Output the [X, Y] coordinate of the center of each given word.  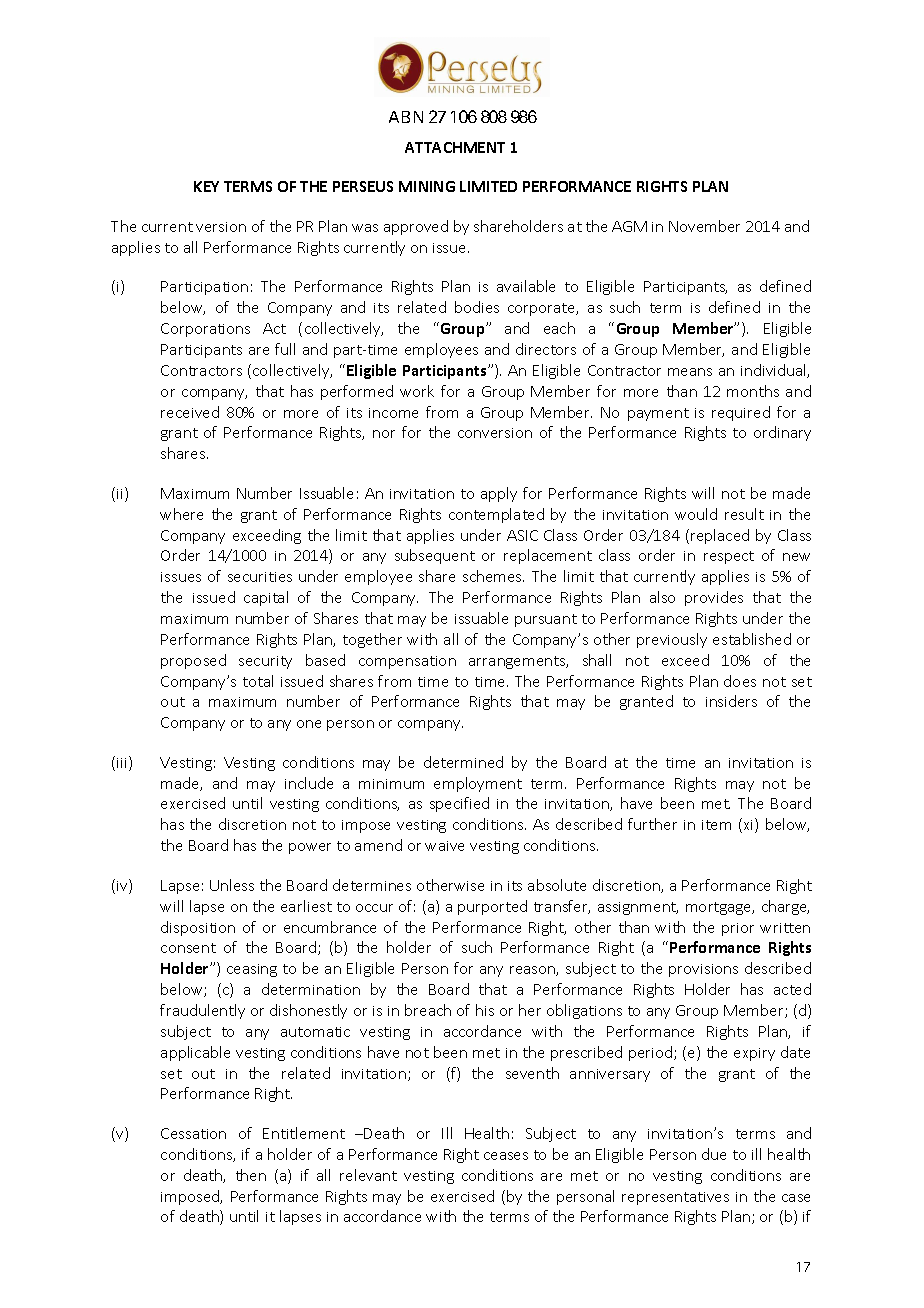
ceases [506, 1156]
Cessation [193, 1133]
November [704, 226]
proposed [193, 661]
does [740, 681]
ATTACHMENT [455, 147]
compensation [407, 662]
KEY [206, 186]
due [714, 1154]
